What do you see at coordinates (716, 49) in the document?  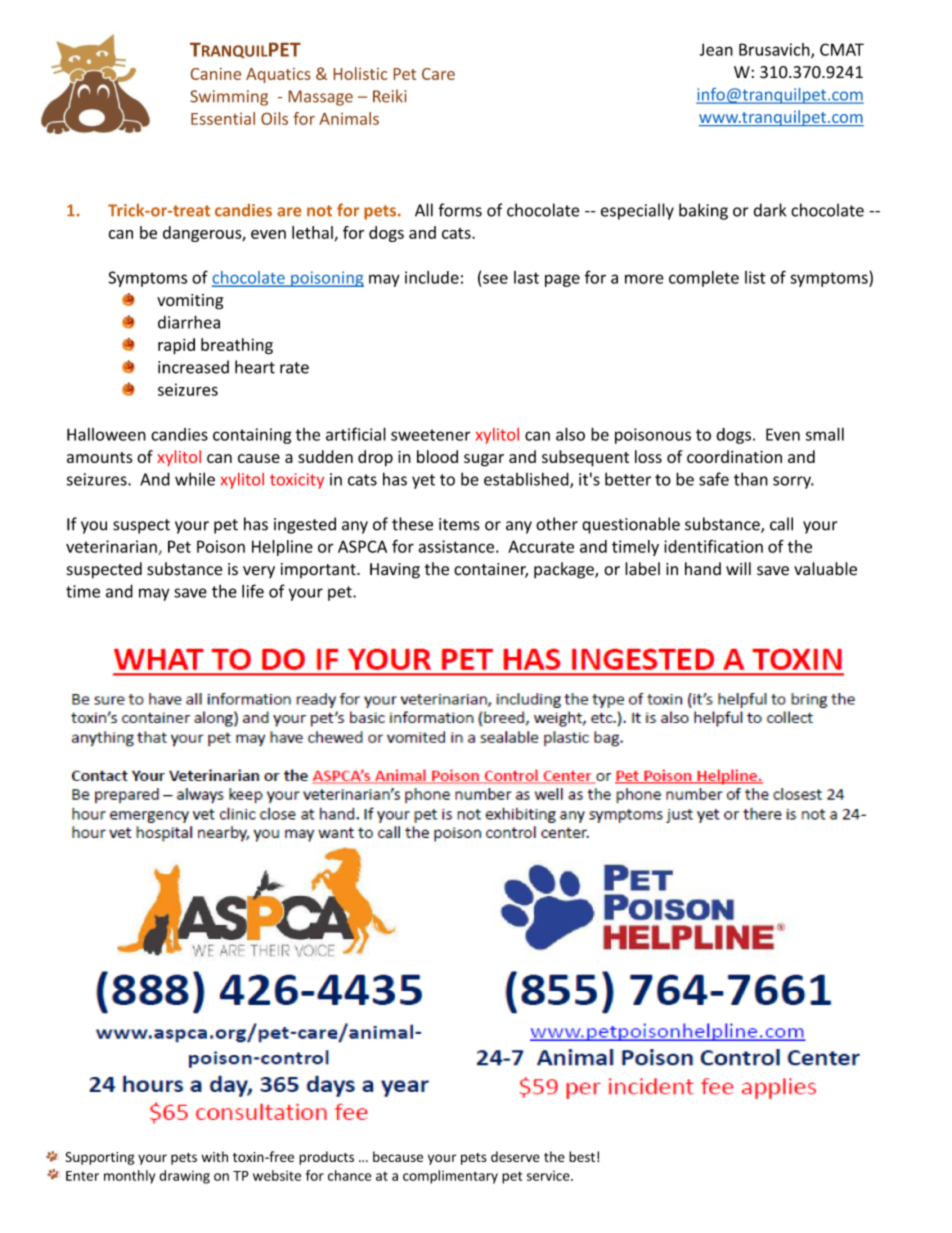 I see `Jean` at bounding box center [716, 49].
